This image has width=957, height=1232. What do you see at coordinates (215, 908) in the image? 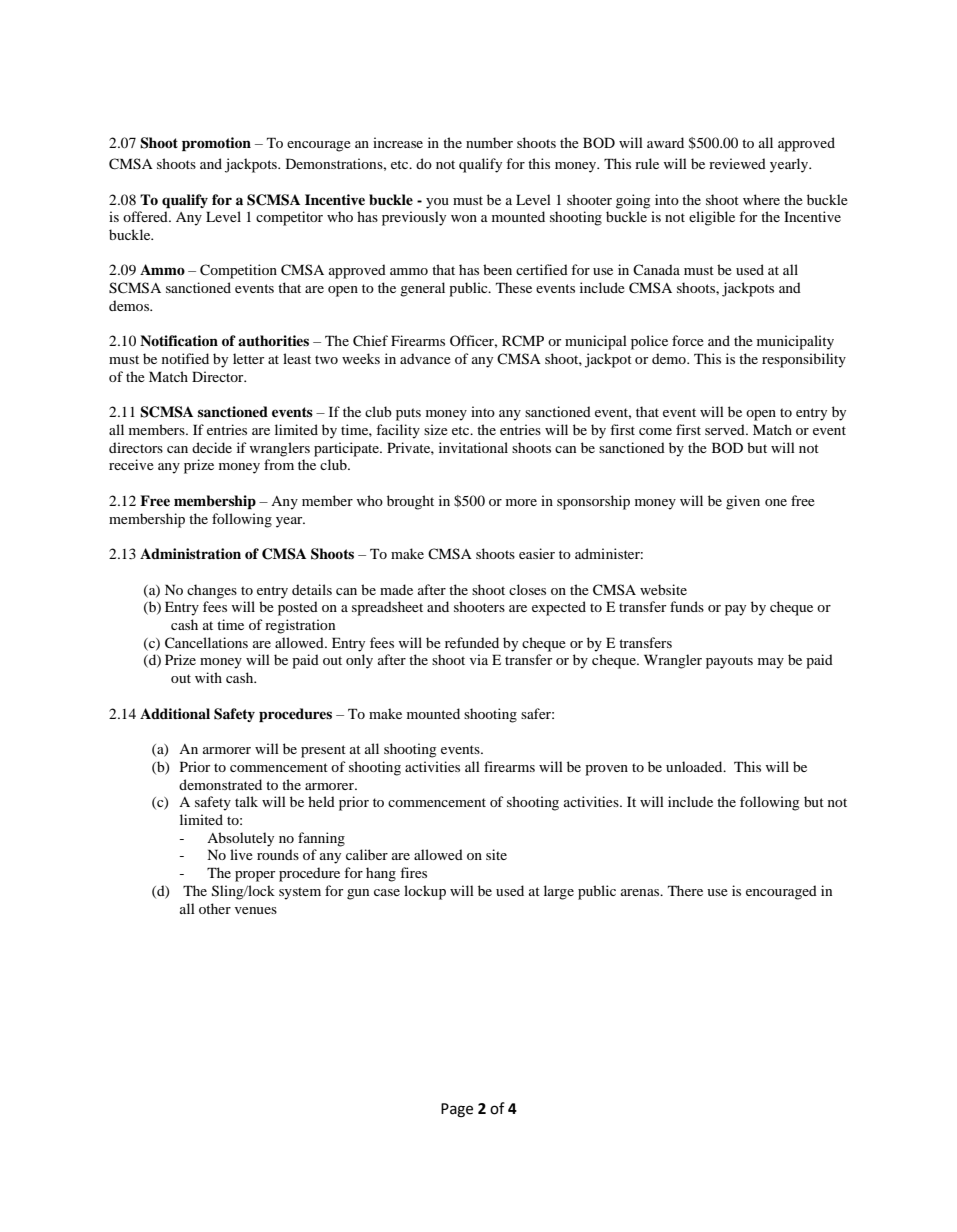
I see `other` at bounding box center [215, 908].
